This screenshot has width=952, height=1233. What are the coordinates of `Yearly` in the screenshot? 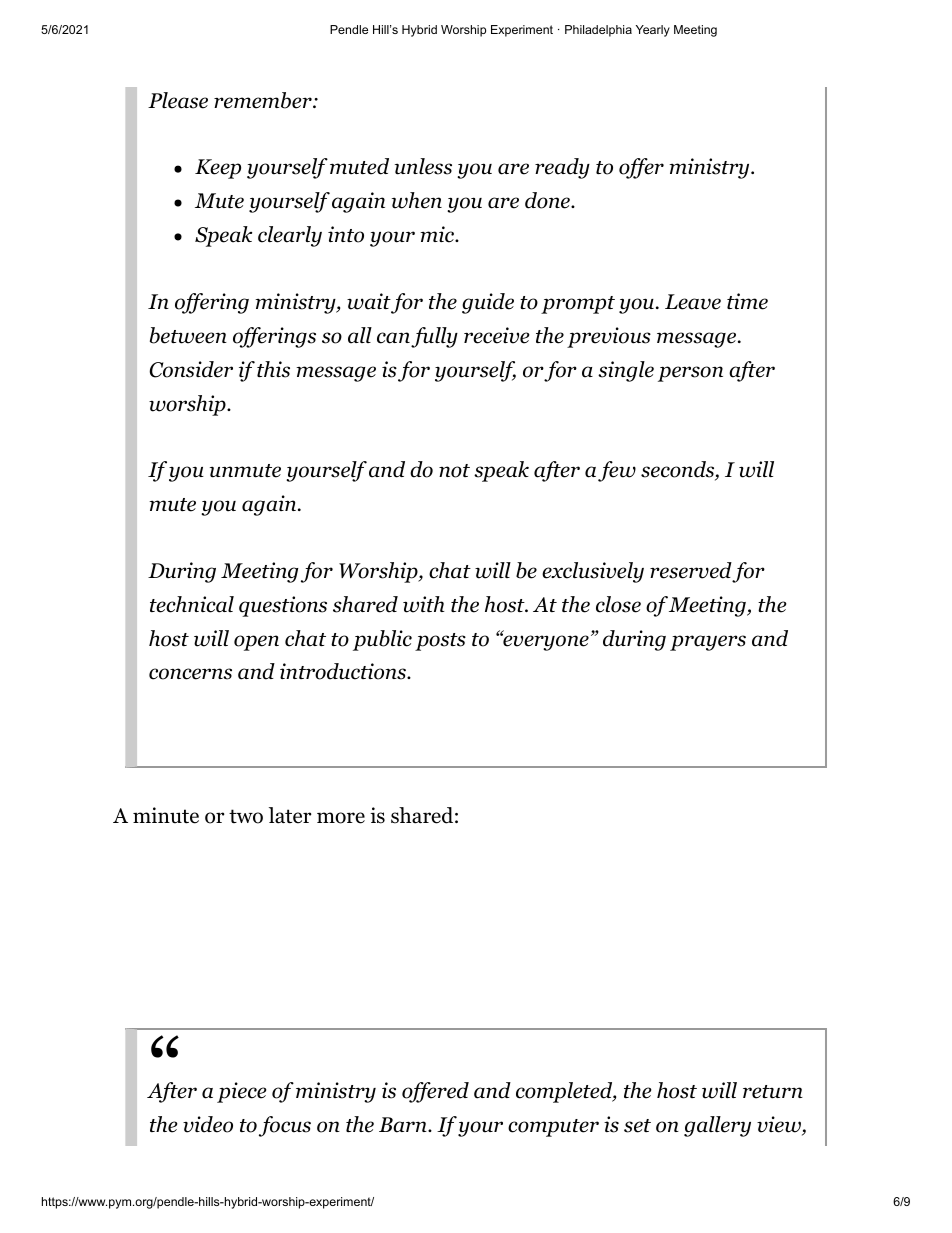 It's located at (653, 31).
